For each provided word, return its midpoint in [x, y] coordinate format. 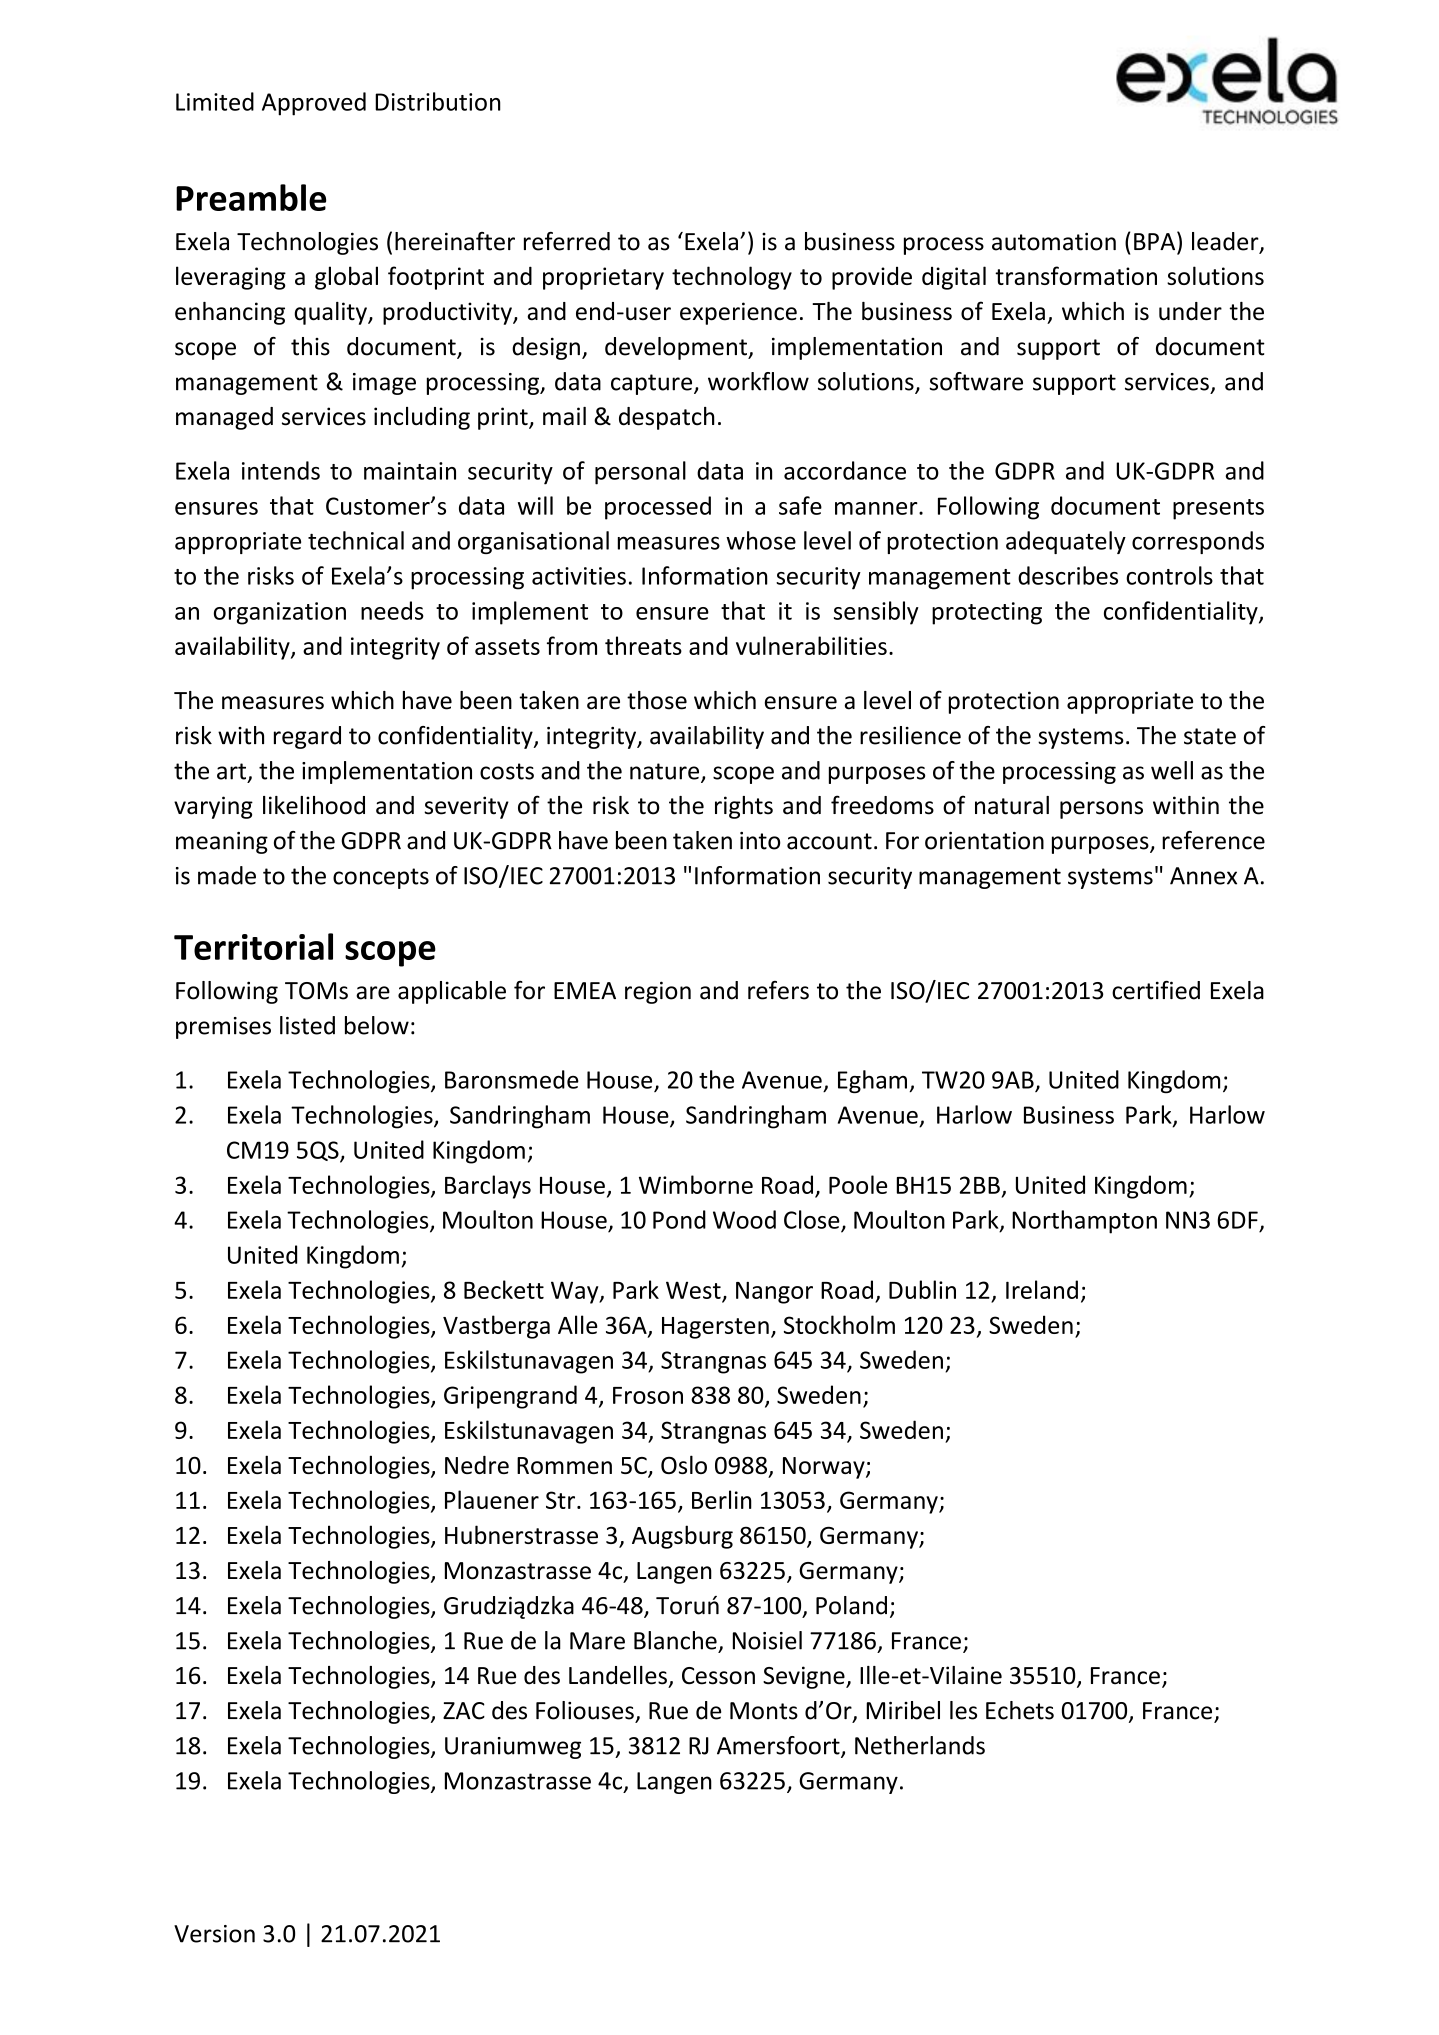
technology [732, 278]
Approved [314, 104]
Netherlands [920, 1745]
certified [1156, 990]
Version [214, 1934]
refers [778, 990]
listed [307, 1025]
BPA [1156, 240]
